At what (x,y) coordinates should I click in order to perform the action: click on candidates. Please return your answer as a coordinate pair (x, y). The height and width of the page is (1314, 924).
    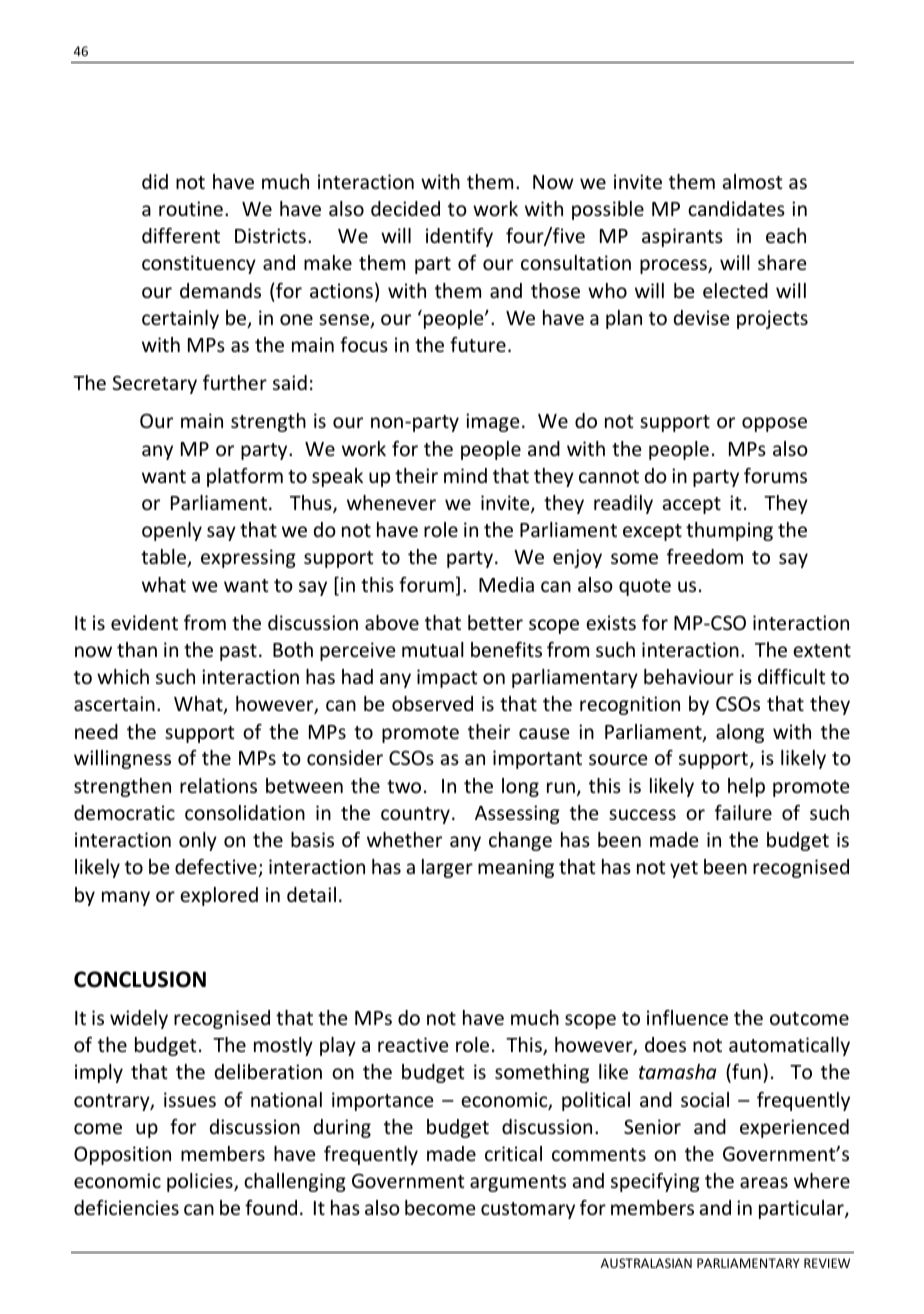
    Looking at the image, I should click on (736, 208).
